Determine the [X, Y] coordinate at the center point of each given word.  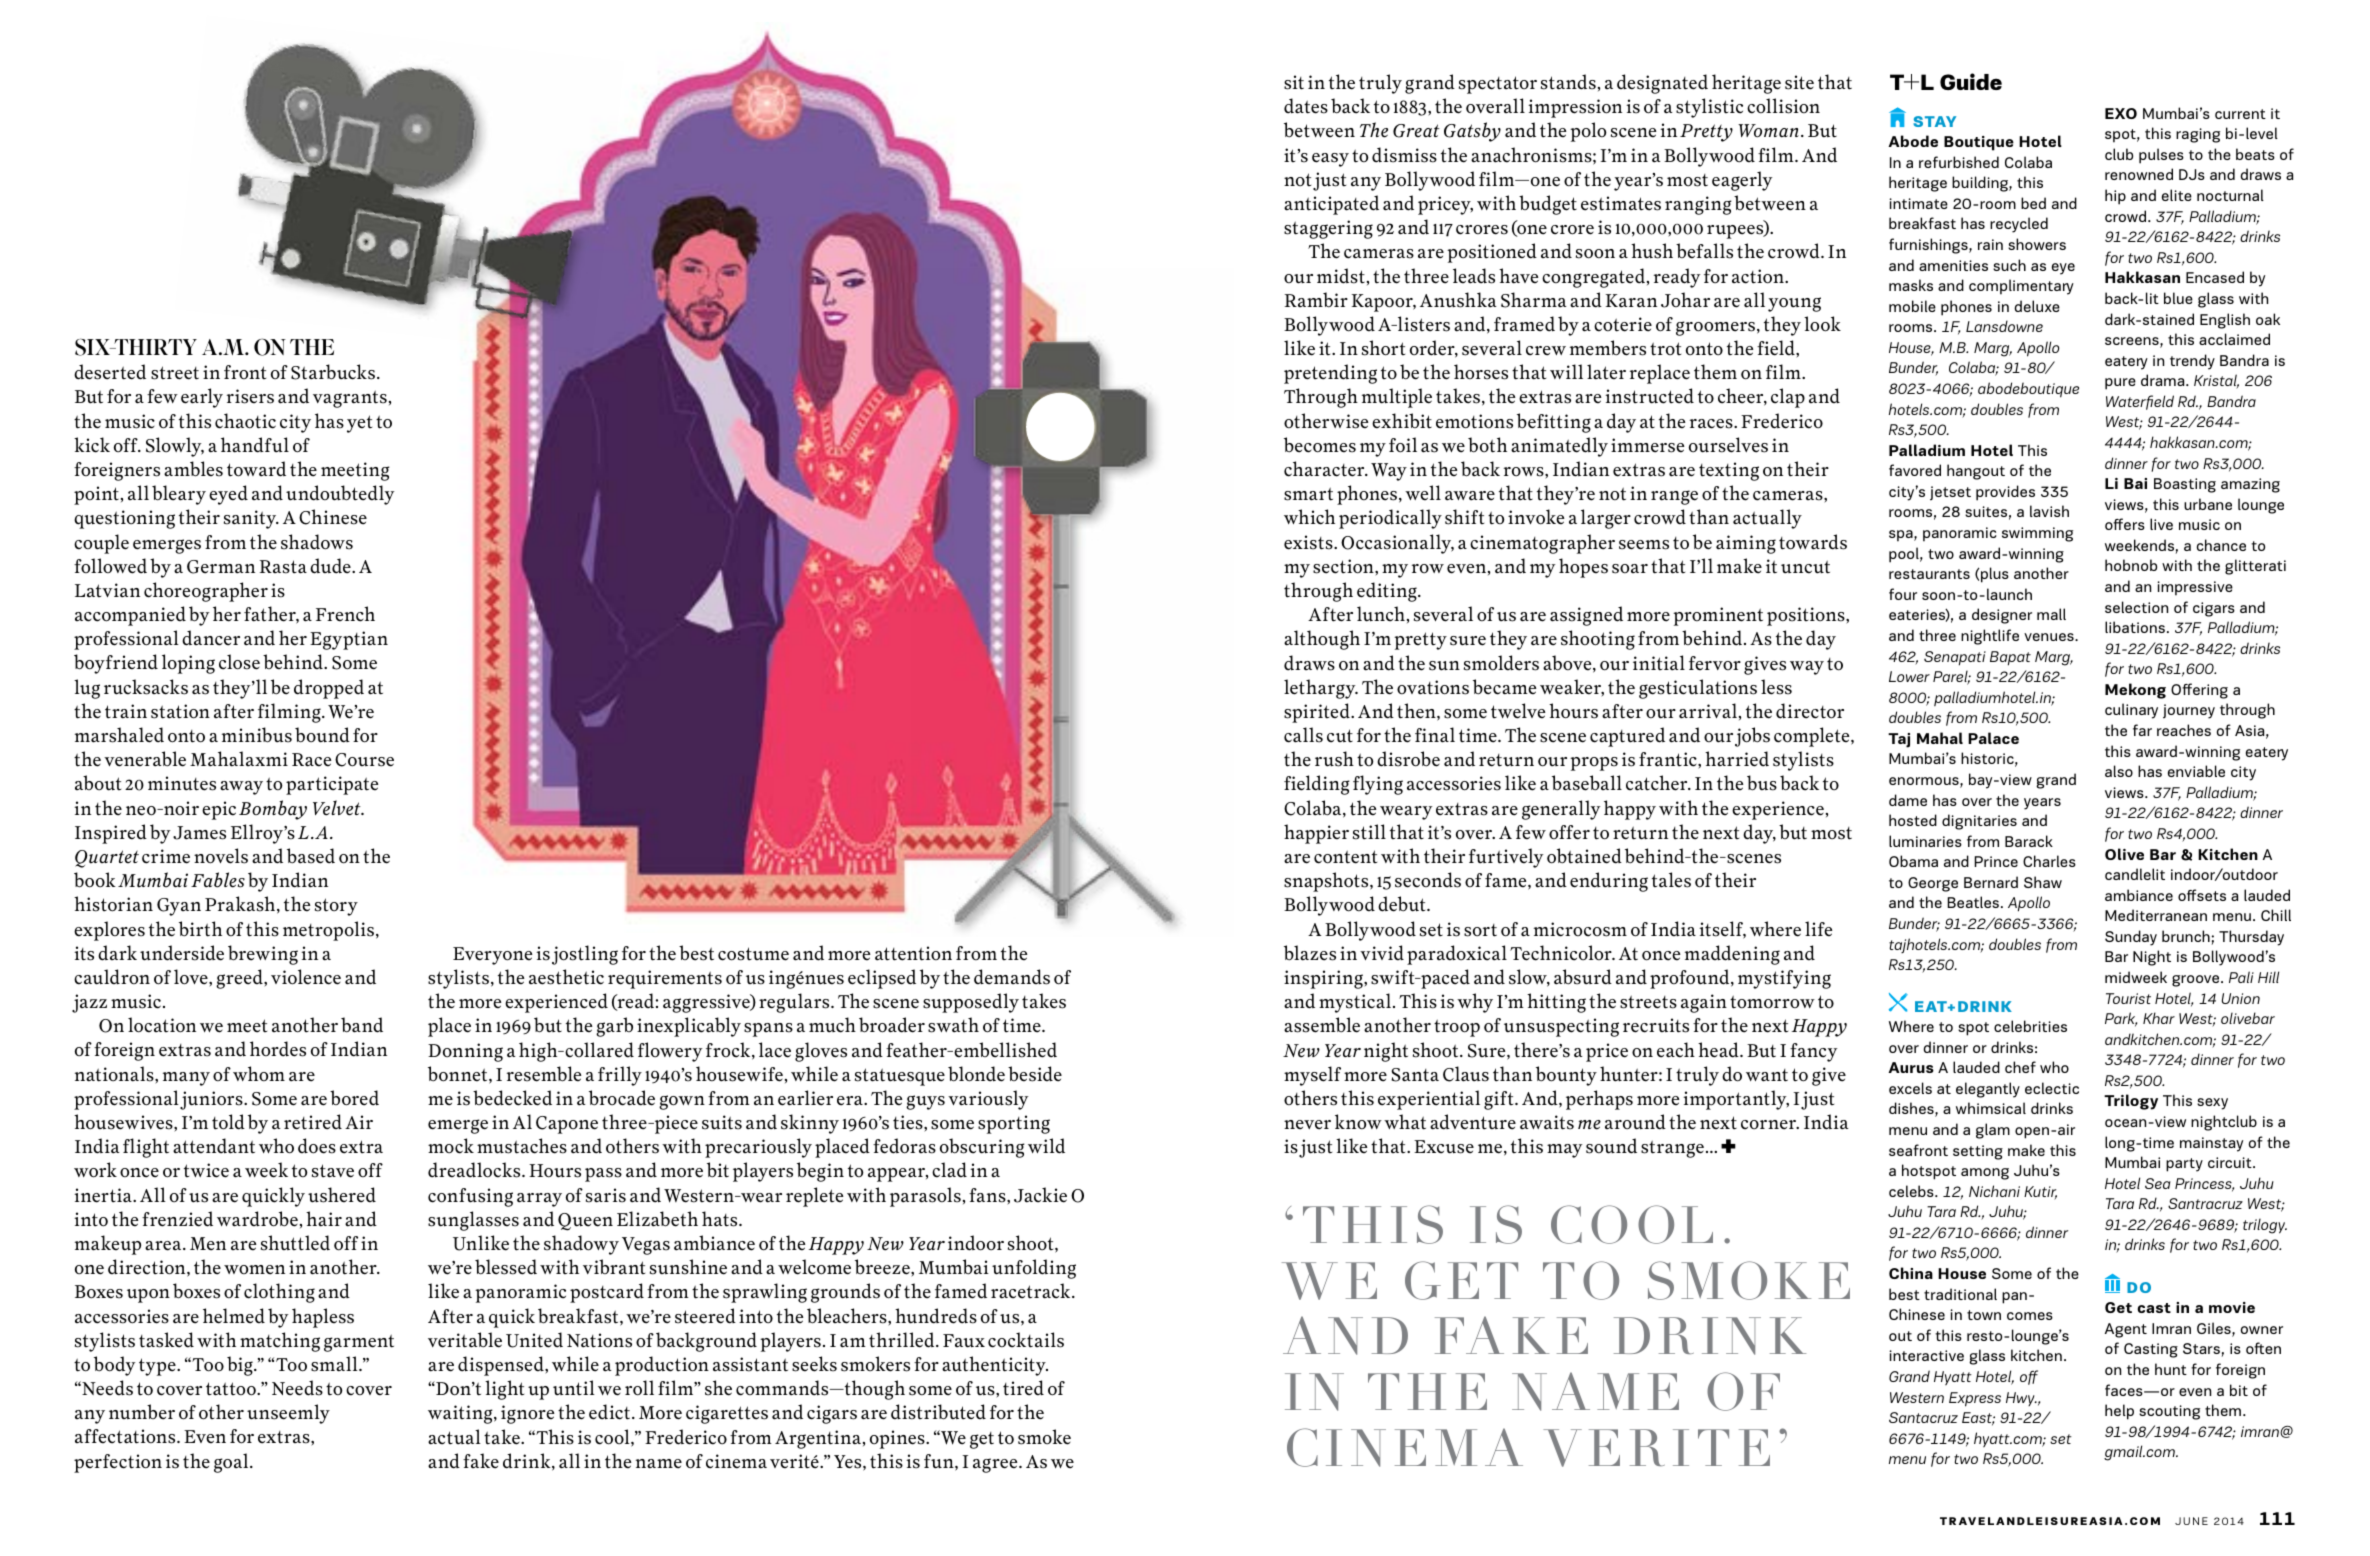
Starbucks [333, 372]
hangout [1976, 472]
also [2119, 771]
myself [1312, 1076]
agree [996, 1465]
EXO [2121, 113]
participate [332, 785]
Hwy [2021, 1399]
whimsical [1991, 1108]
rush [1334, 759]
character [1325, 469]
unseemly [288, 1414]
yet [359, 424]
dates [1306, 106]
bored [354, 1098]
